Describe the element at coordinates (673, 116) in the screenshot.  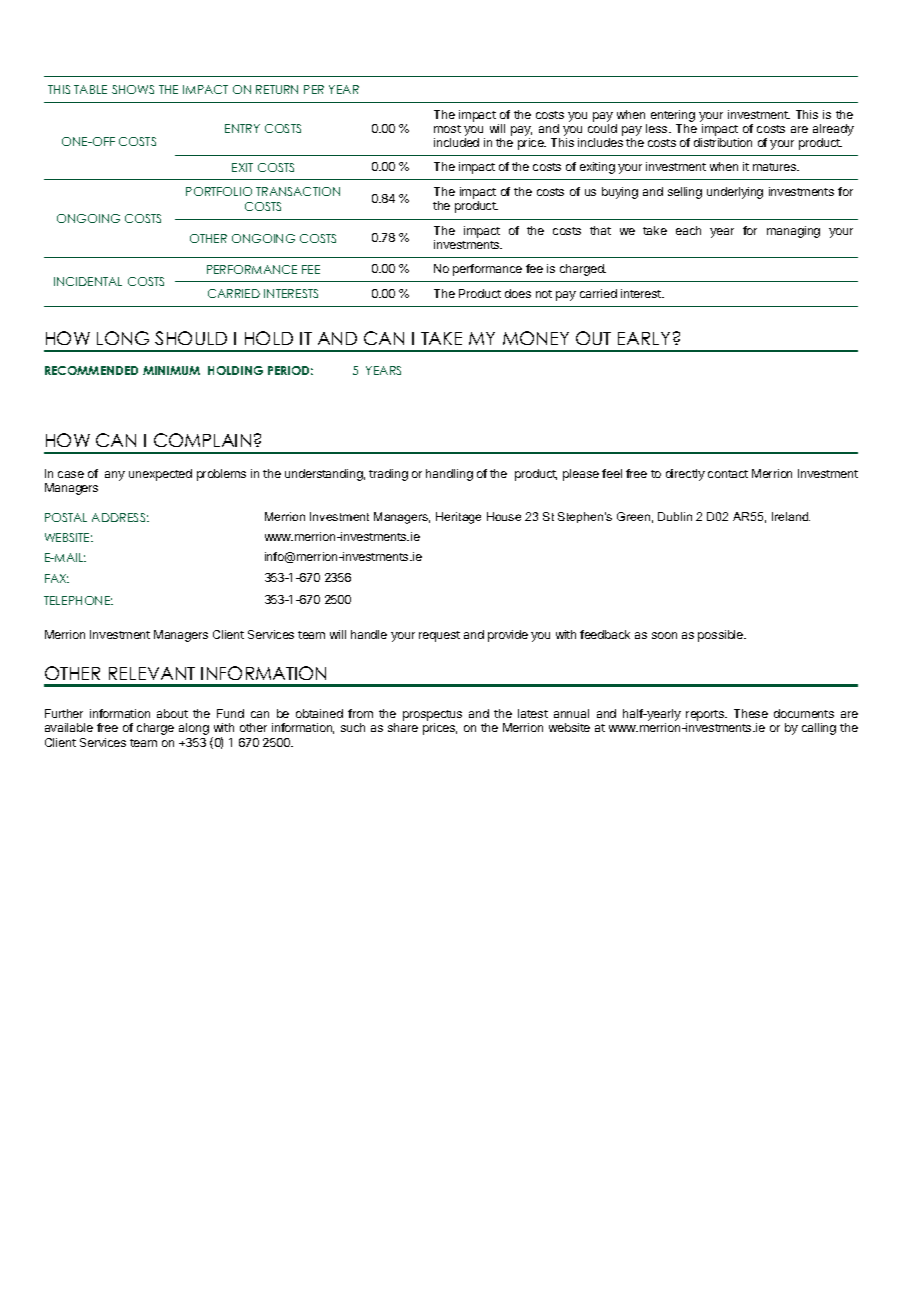
I see `entering` at that location.
